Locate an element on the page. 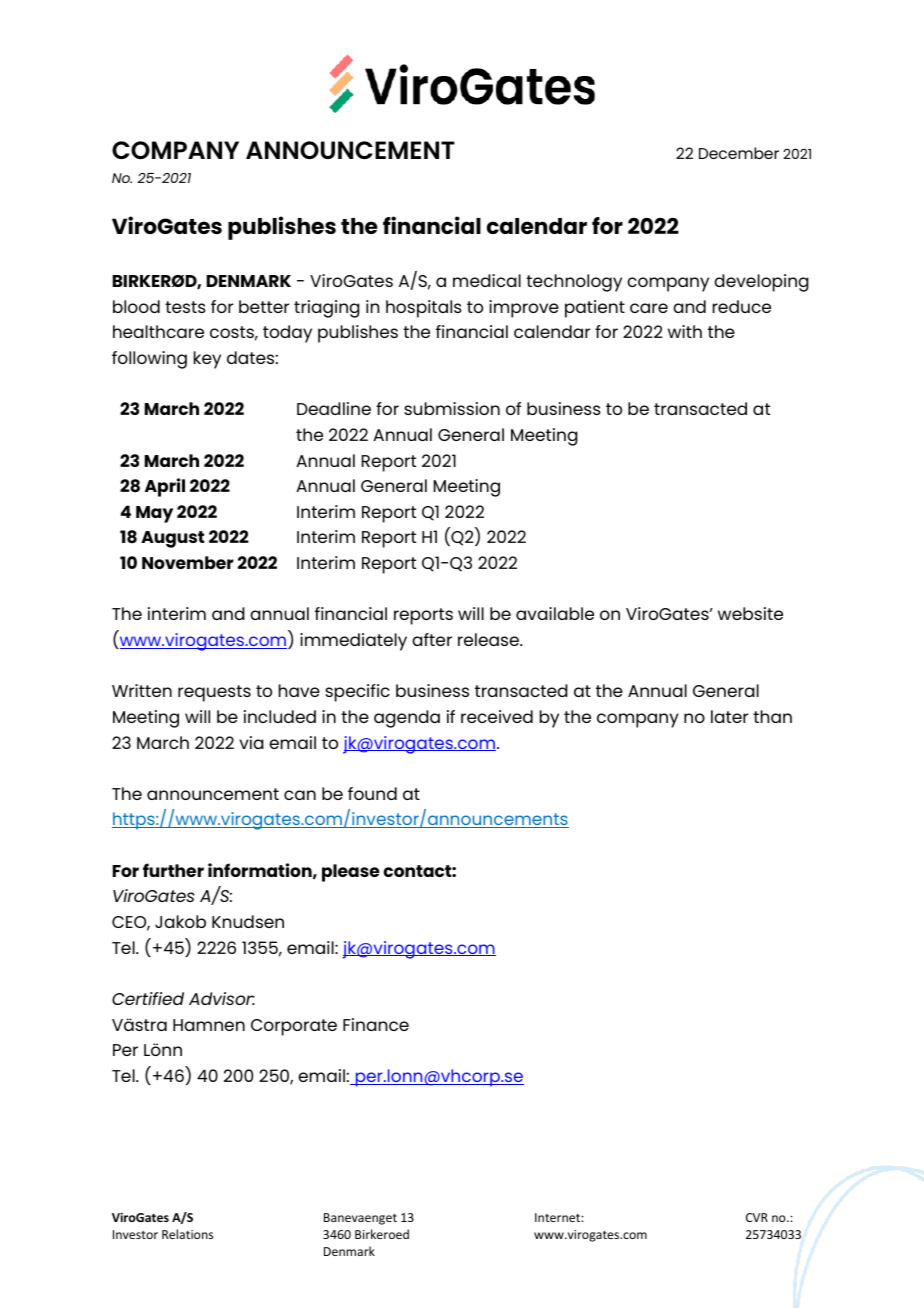 This page has width=924, height=1308. medical is located at coordinates (487, 280).
